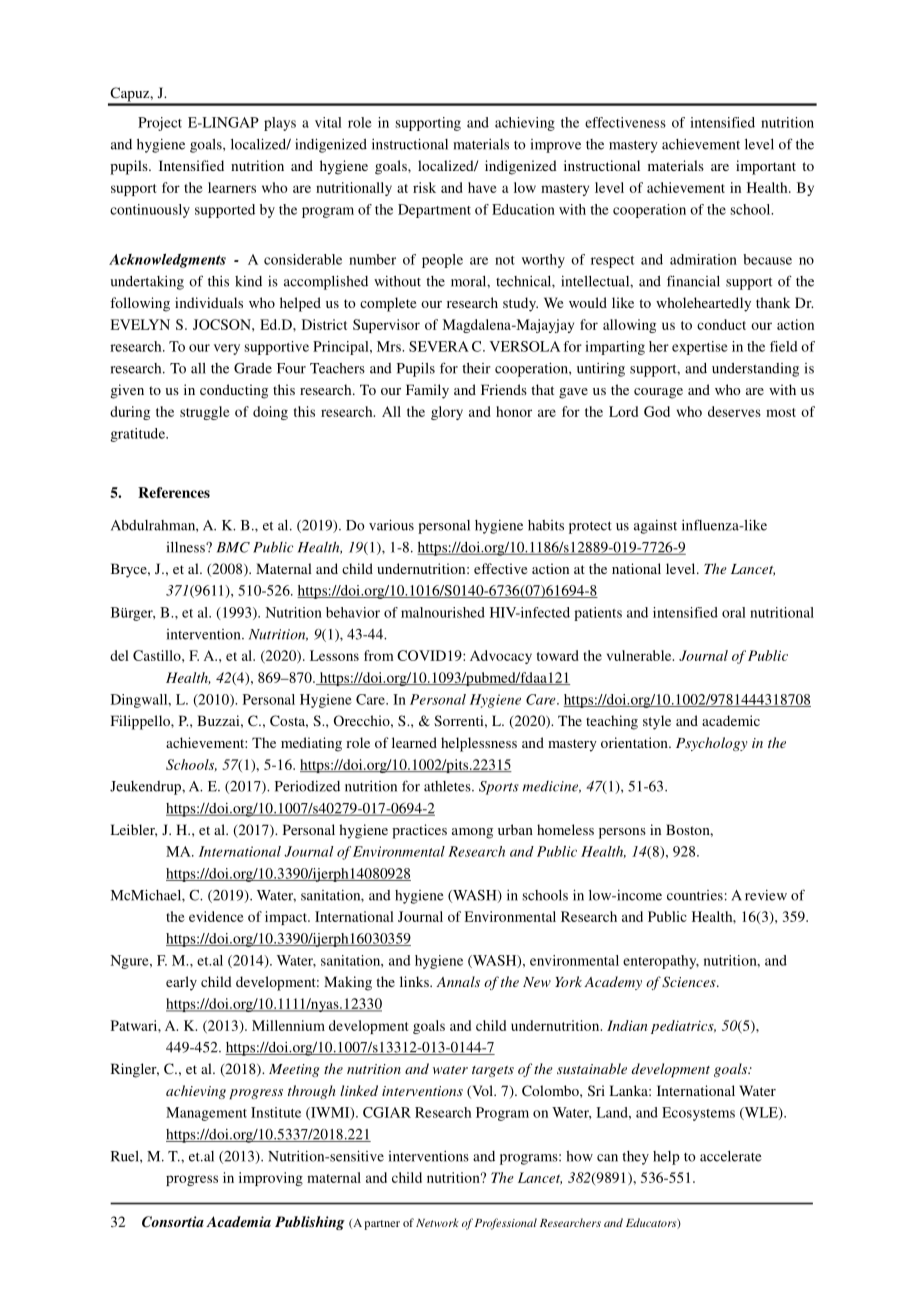 The image size is (924, 1308). I want to click on Advocacy, so click(501, 657).
